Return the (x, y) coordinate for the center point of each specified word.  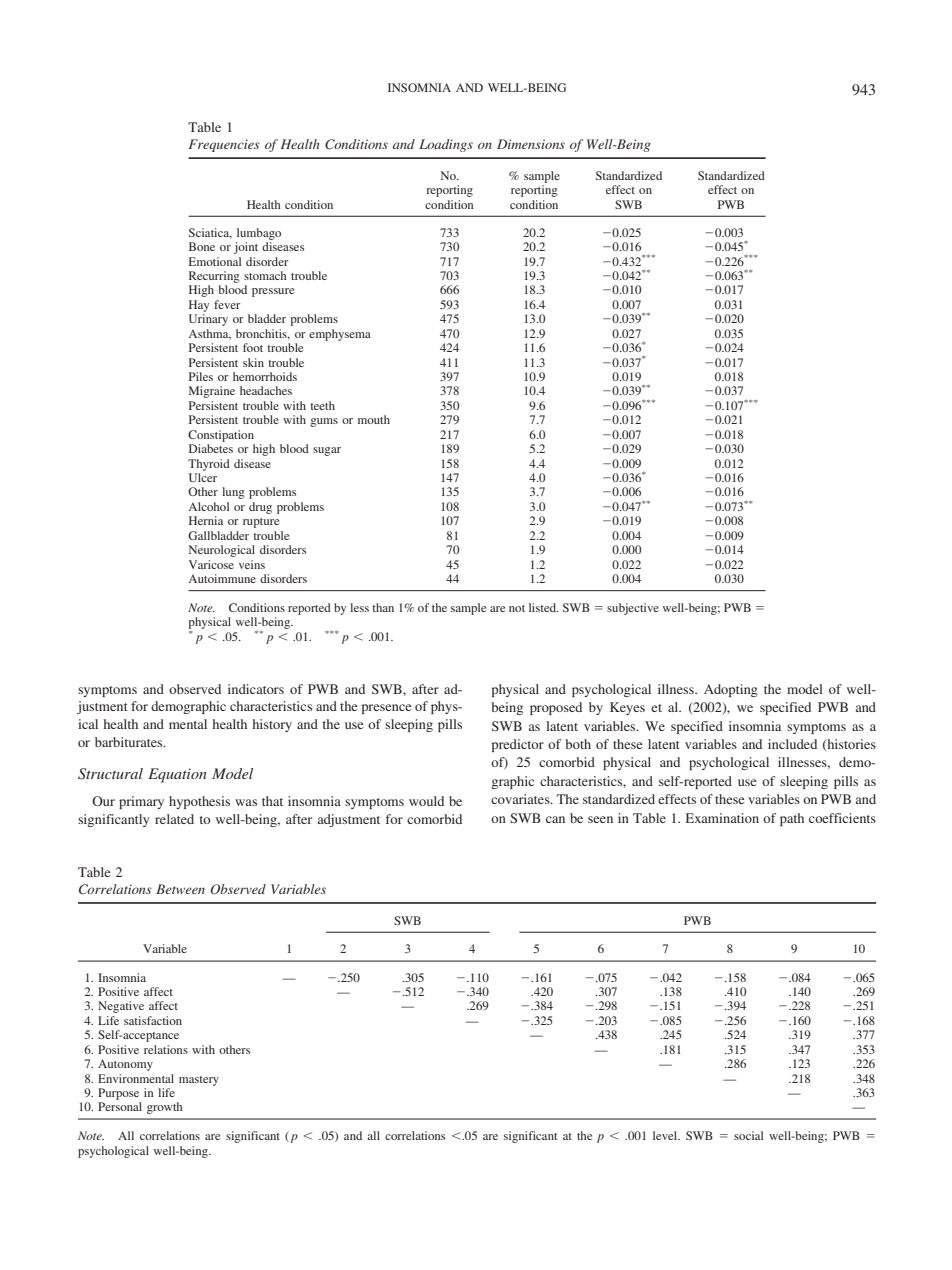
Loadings (446, 145)
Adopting (731, 690)
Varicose (211, 564)
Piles (201, 376)
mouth (374, 419)
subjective (633, 609)
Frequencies (224, 145)
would (426, 801)
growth (165, 1108)
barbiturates (130, 742)
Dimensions (531, 144)
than (383, 607)
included (792, 744)
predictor (518, 745)
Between (180, 889)
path (792, 819)
